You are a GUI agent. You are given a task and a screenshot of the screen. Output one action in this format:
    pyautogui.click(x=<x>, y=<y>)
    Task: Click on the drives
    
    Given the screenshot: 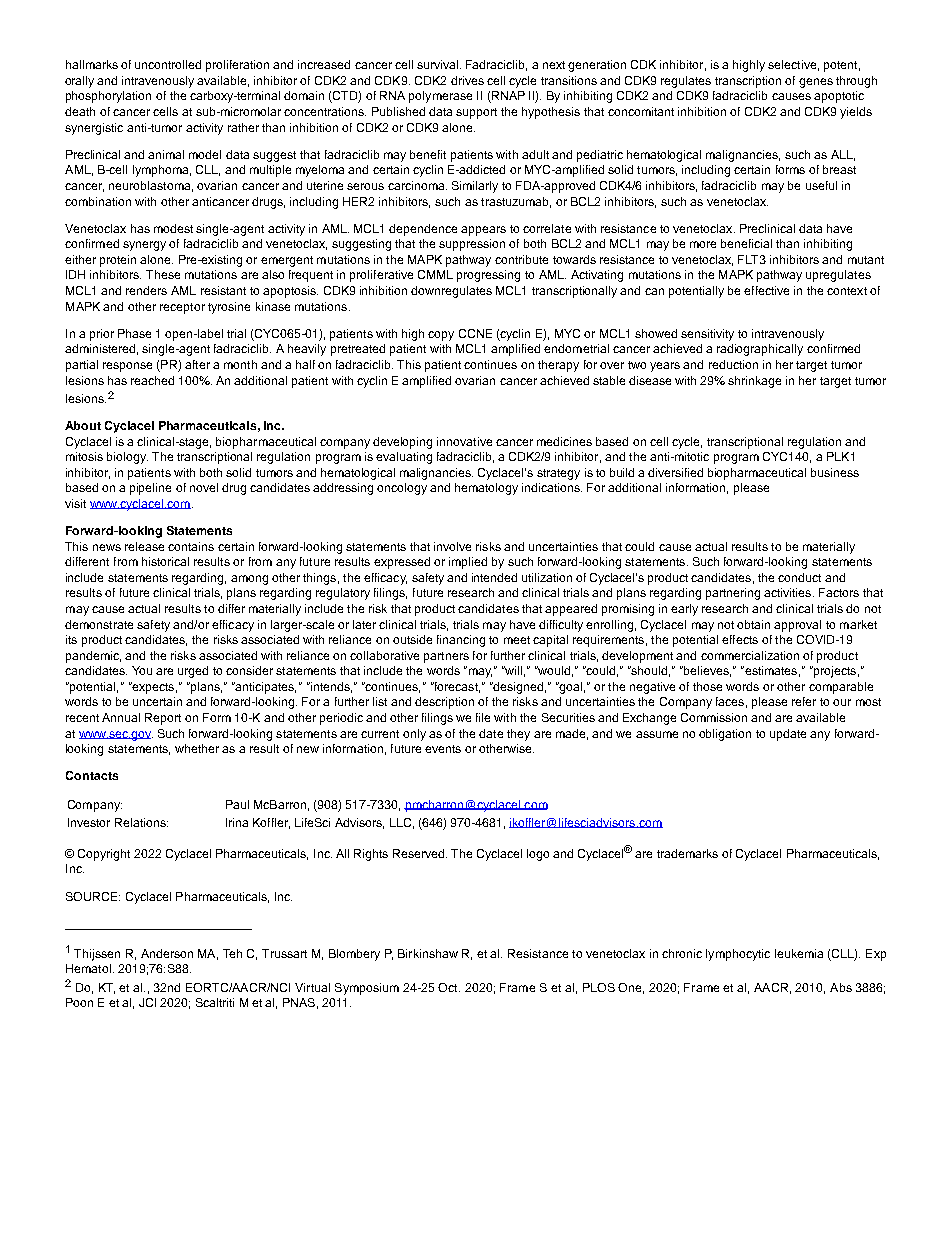 What is the action you would take?
    pyautogui.click(x=467, y=80)
